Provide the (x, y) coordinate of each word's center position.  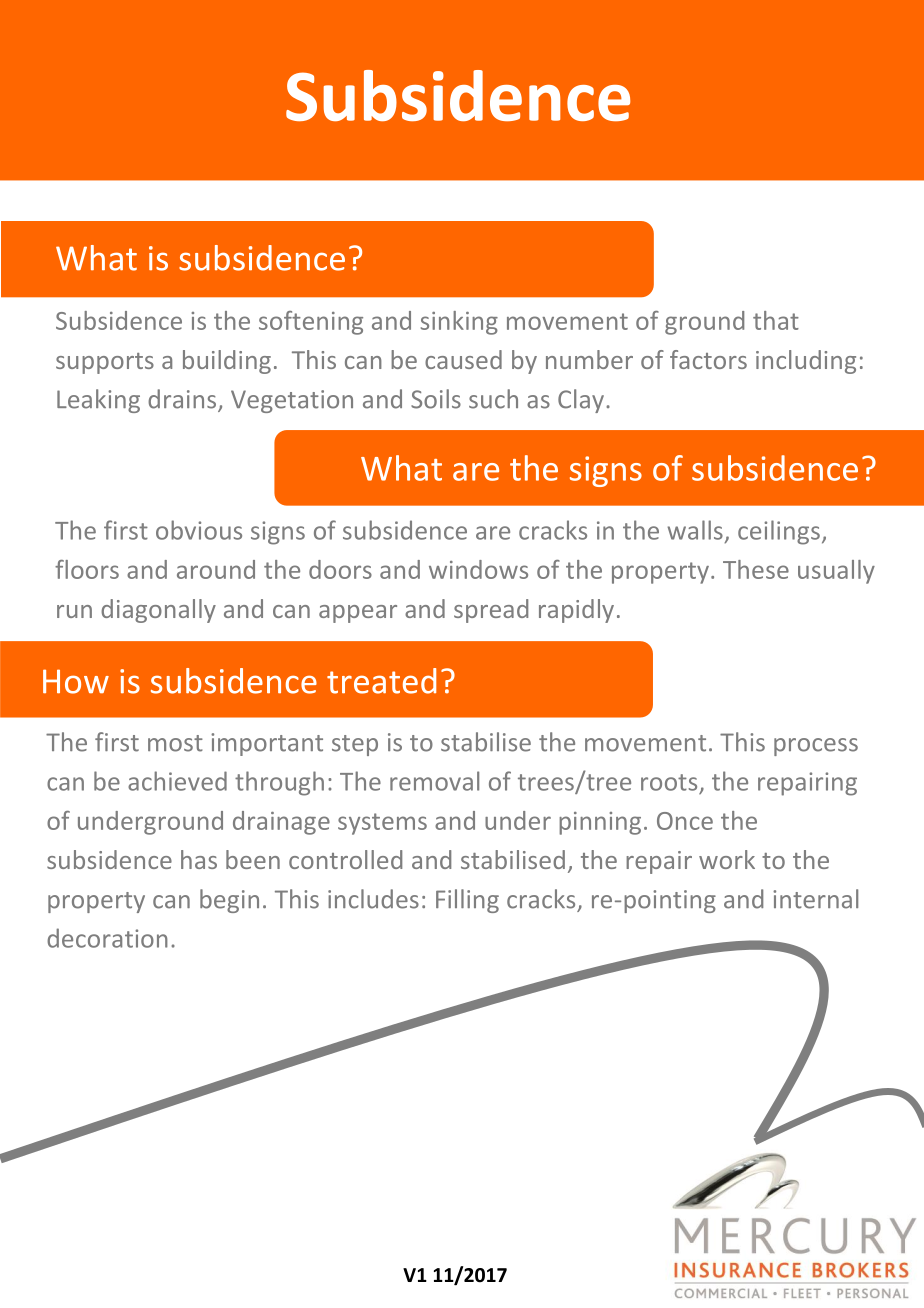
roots (669, 782)
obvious (199, 530)
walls (695, 530)
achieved (177, 781)
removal (434, 781)
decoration (107, 938)
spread (491, 611)
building (227, 362)
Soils (436, 399)
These (756, 569)
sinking (459, 323)
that (776, 320)
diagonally (158, 611)
